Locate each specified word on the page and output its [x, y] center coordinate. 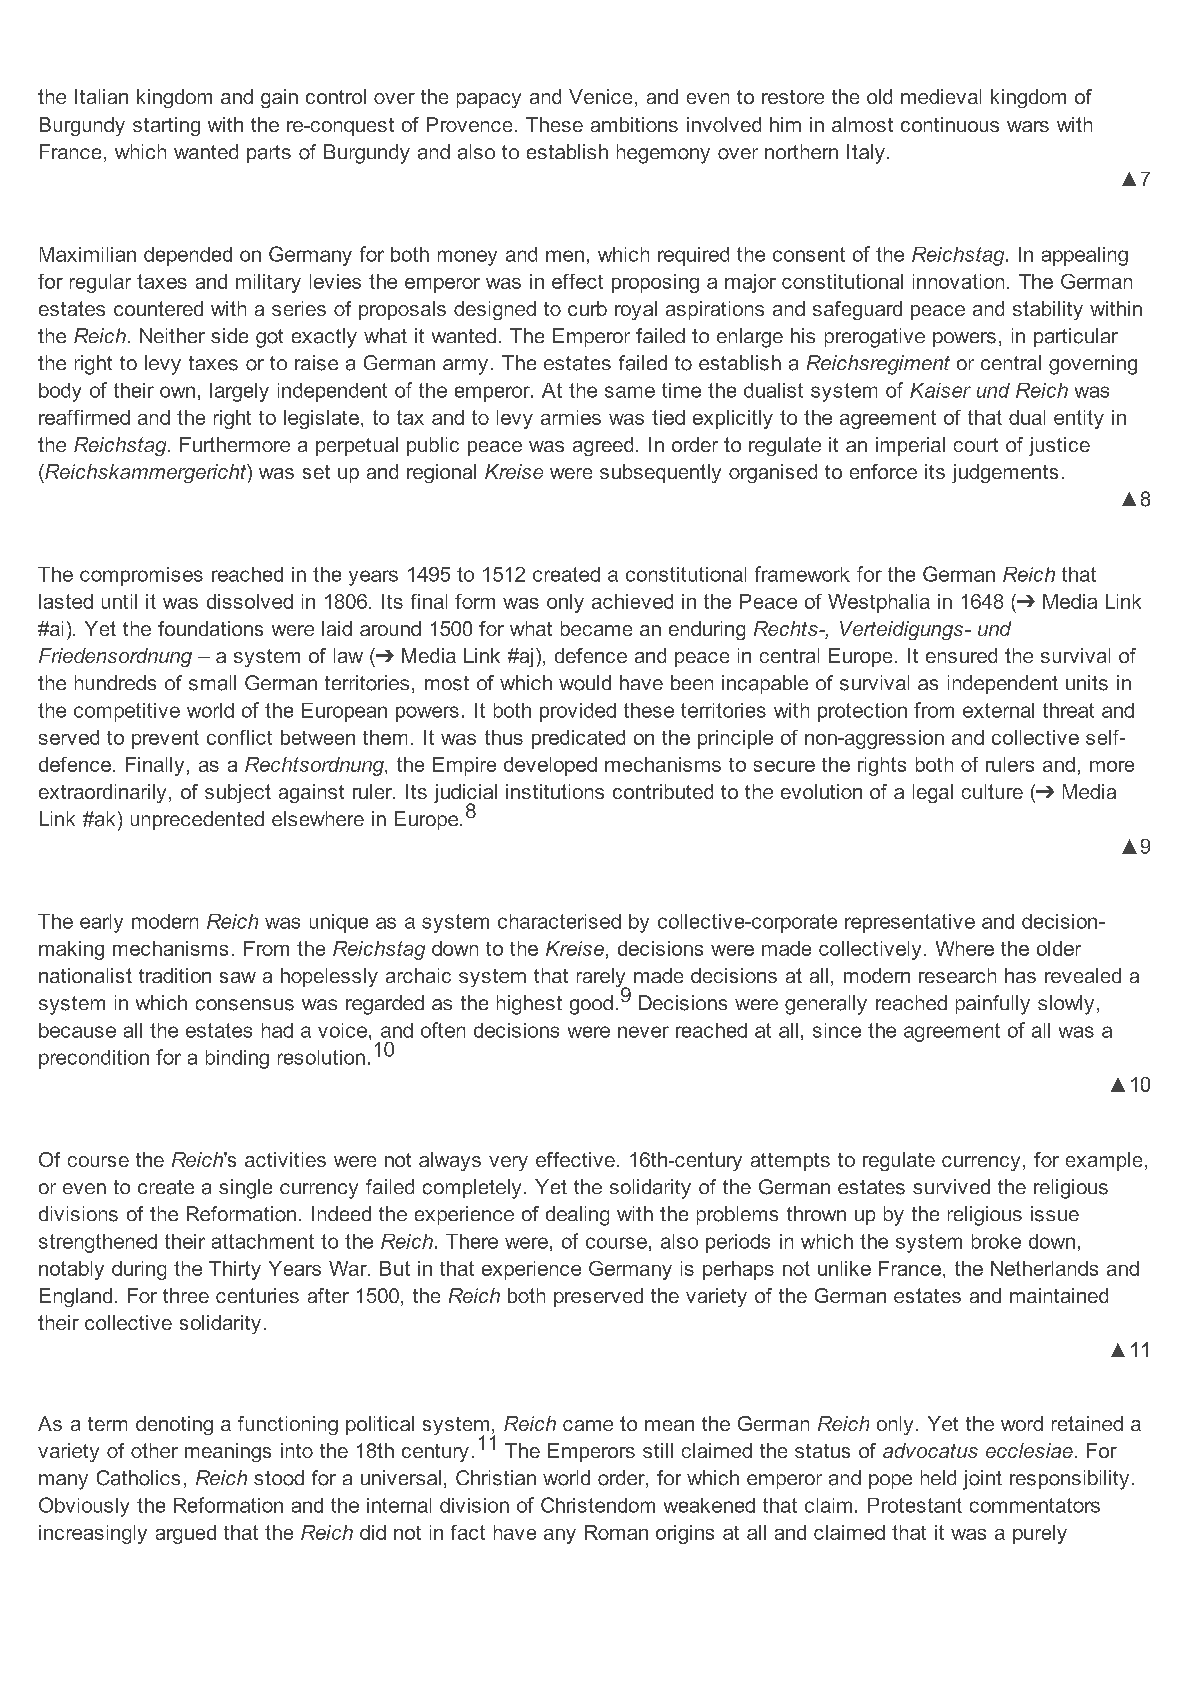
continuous [950, 124]
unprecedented [197, 820]
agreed [603, 446]
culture [992, 791]
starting [166, 126]
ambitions [634, 124]
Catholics [138, 1478]
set [316, 472]
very [508, 1163]
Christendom [598, 1505]
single [245, 1189]
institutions [555, 791]
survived [951, 1186]
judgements [1005, 473]
